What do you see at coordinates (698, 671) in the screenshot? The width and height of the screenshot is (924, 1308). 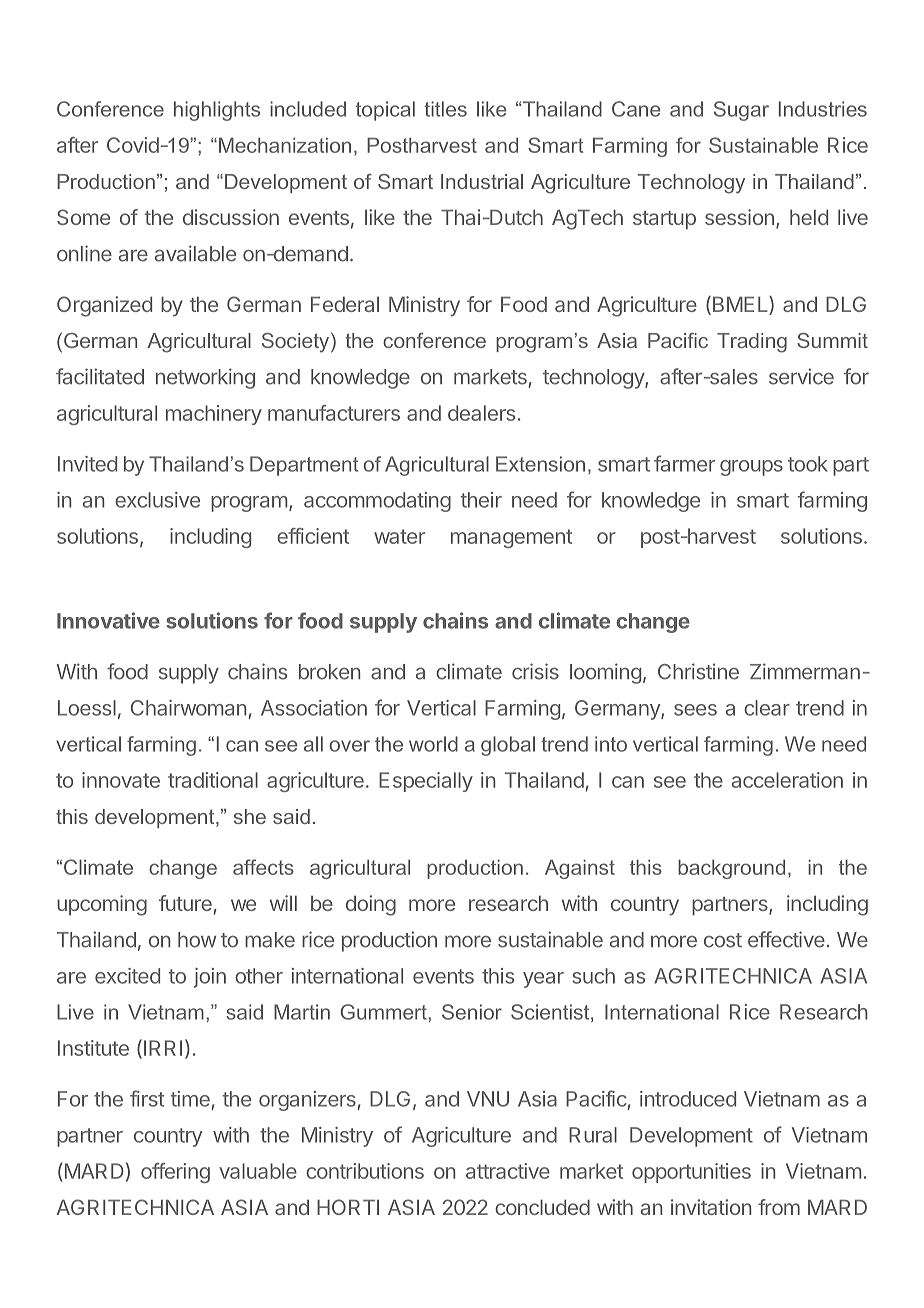 I see `Christine` at bounding box center [698, 671].
